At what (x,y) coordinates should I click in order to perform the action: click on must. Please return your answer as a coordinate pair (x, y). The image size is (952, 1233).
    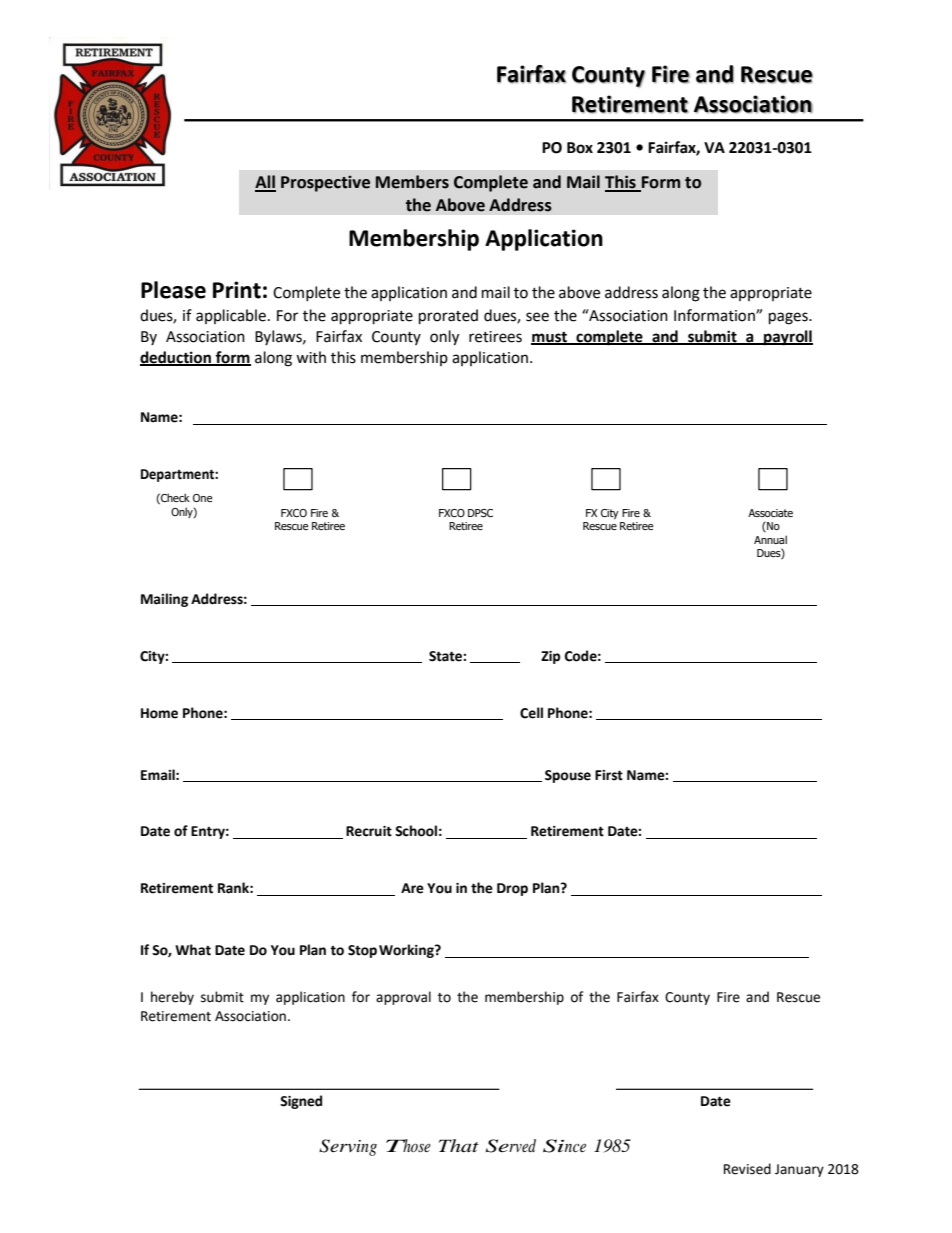
    Looking at the image, I should click on (550, 338).
